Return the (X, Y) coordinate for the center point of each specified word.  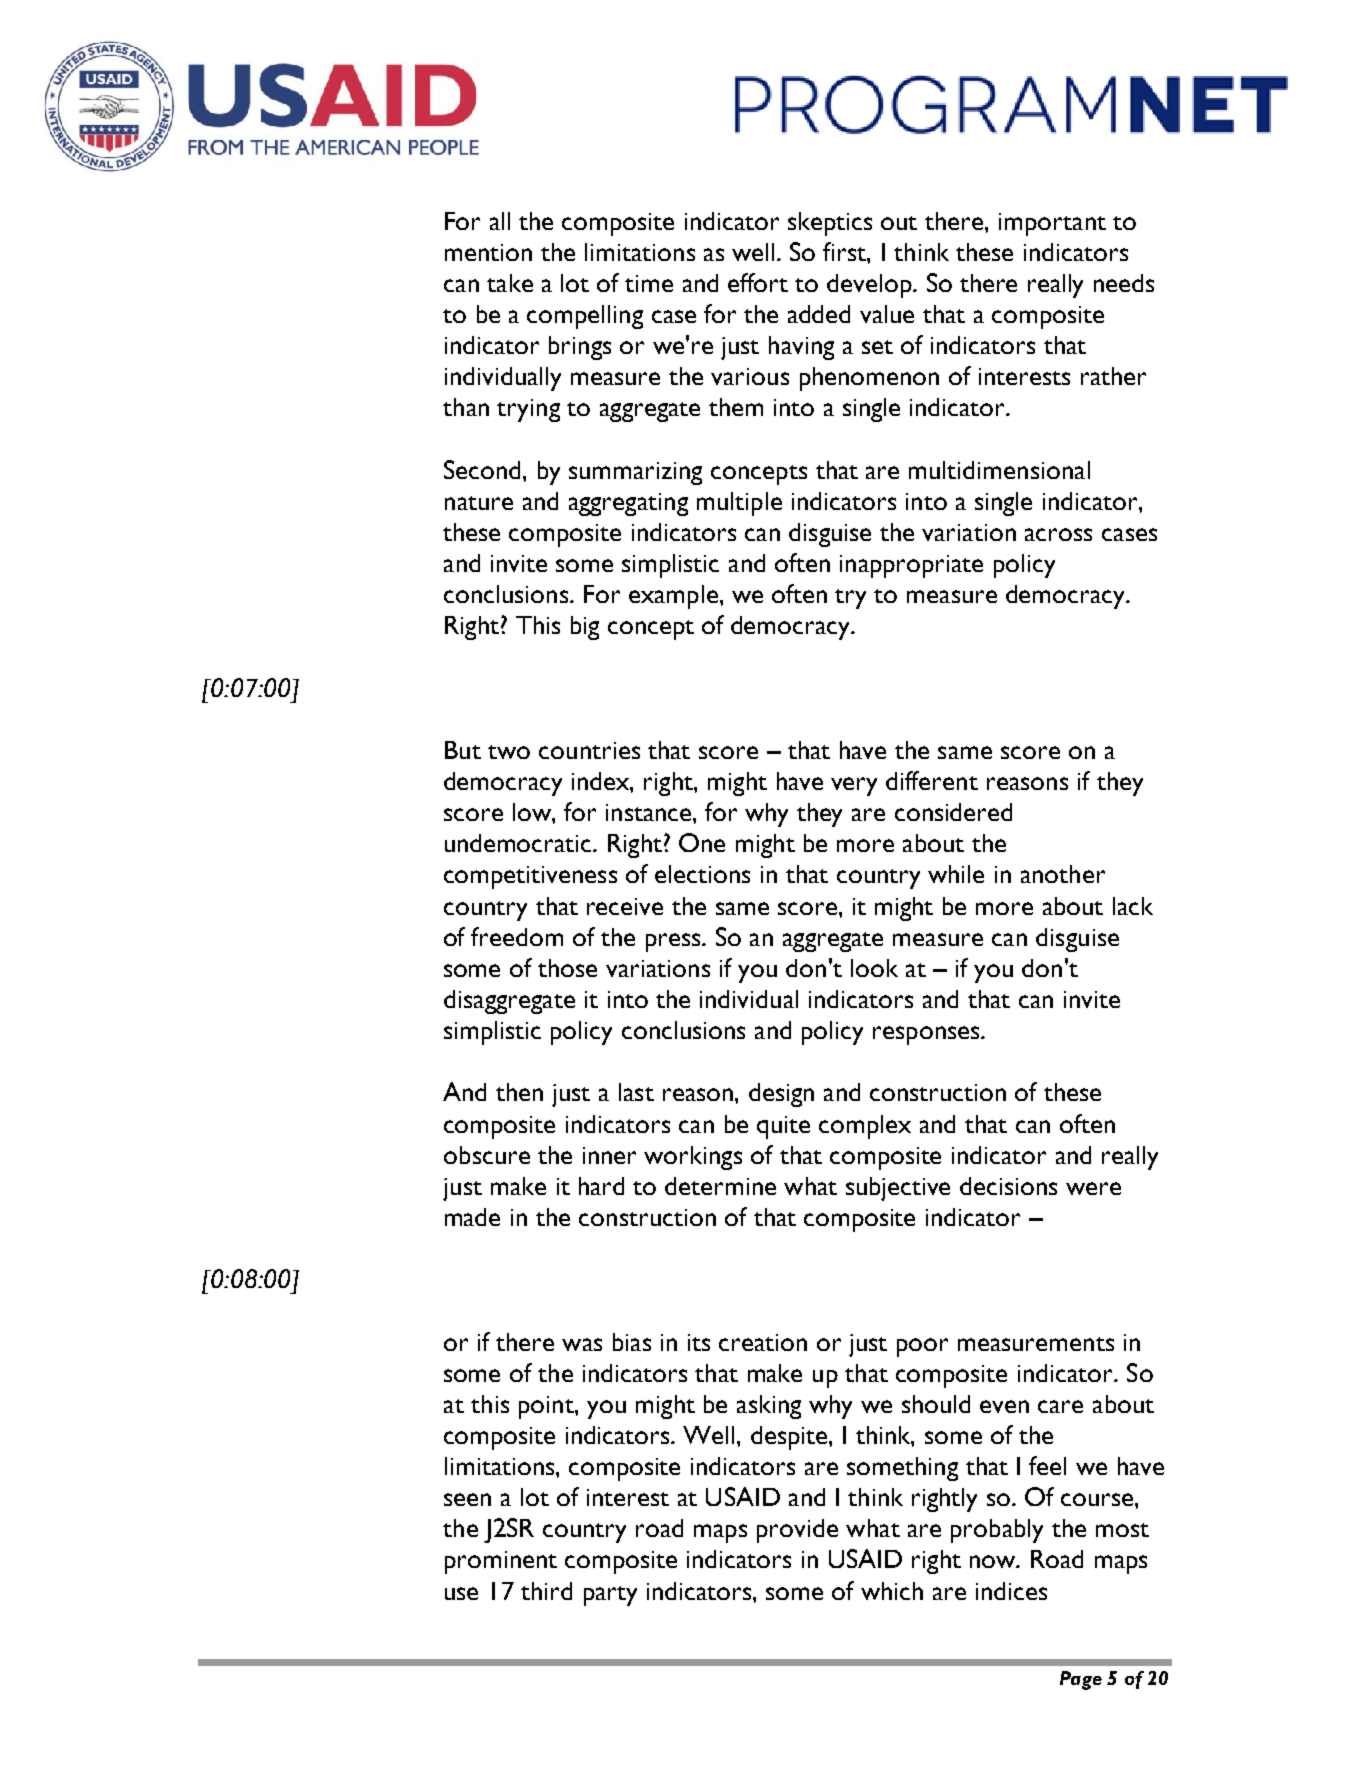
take (510, 283)
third (546, 1591)
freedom (517, 936)
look (874, 968)
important (1052, 224)
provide (797, 1531)
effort (758, 282)
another (1063, 874)
